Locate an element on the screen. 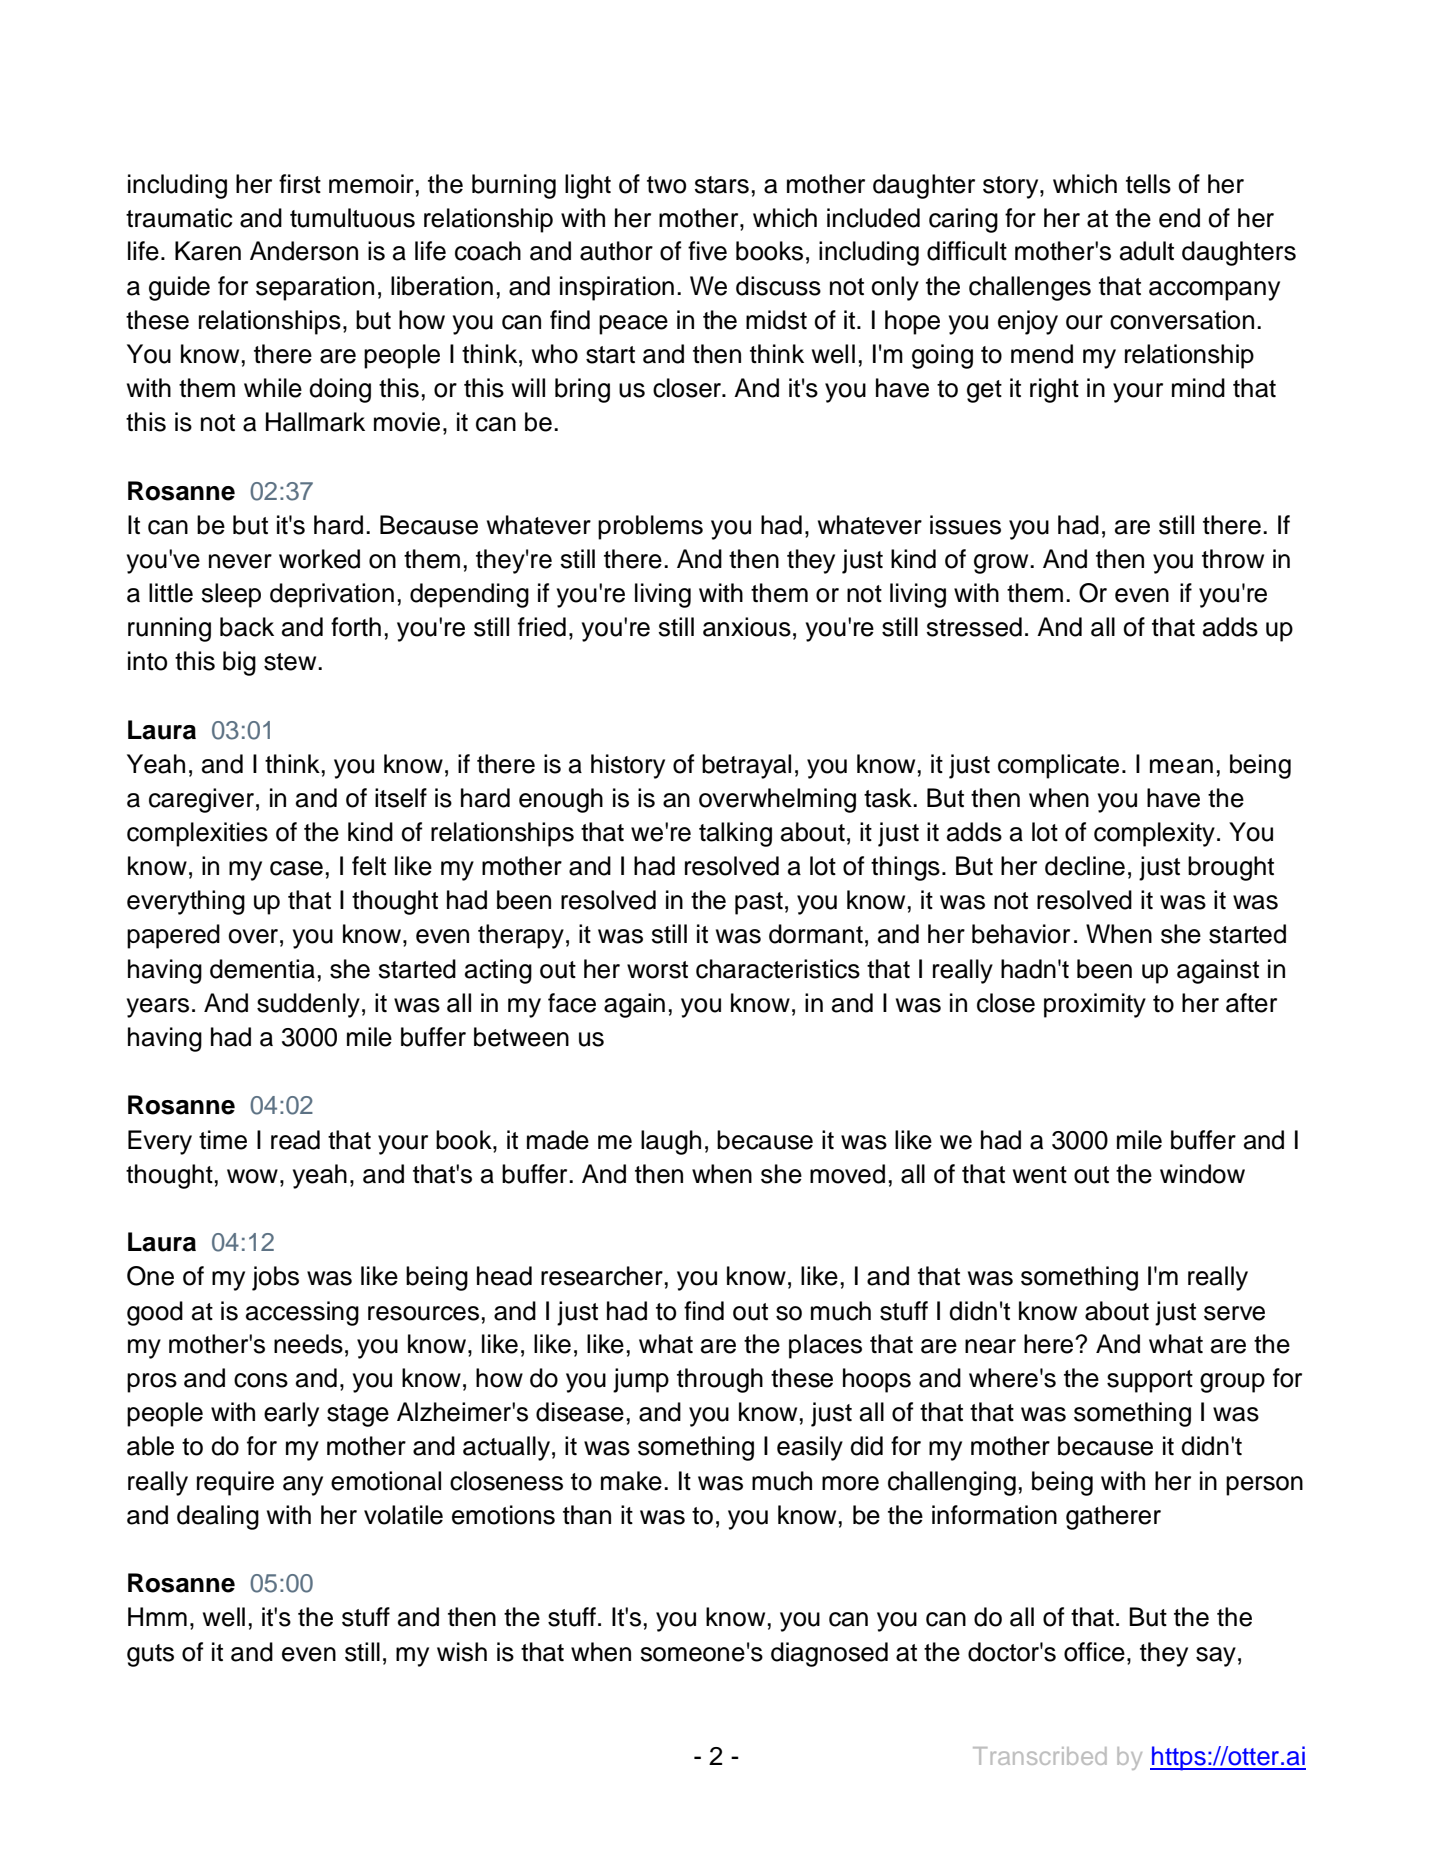 The width and height of the screenshot is (1432, 1854). five is located at coordinates (707, 251).
